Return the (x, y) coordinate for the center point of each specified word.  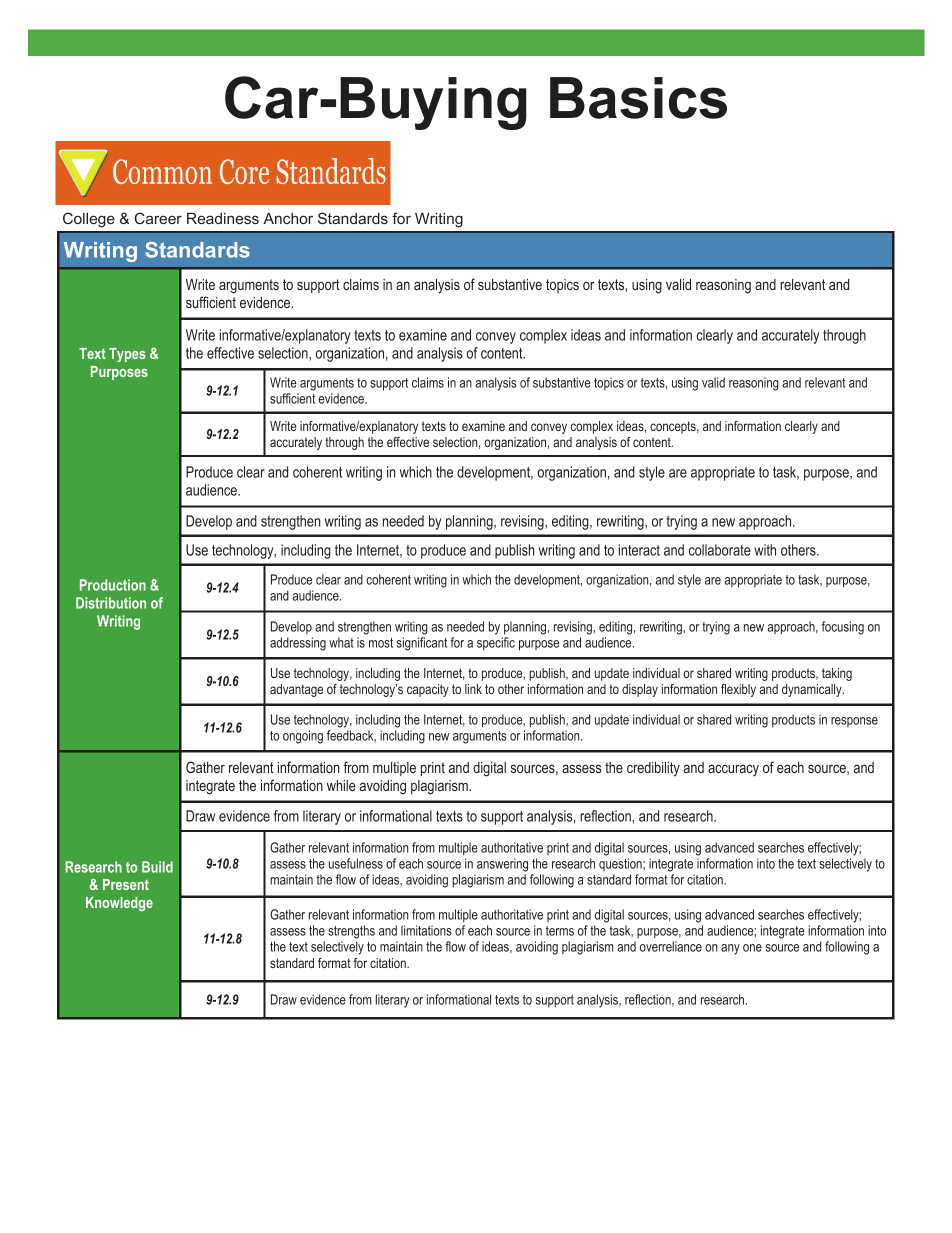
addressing (298, 644)
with (765, 550)
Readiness (223, 218)
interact (639, 550)
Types (127, 355)
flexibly (738, 690)
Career (158, 218)
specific (496, 643)
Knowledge (119, 904)
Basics (638, 98)
